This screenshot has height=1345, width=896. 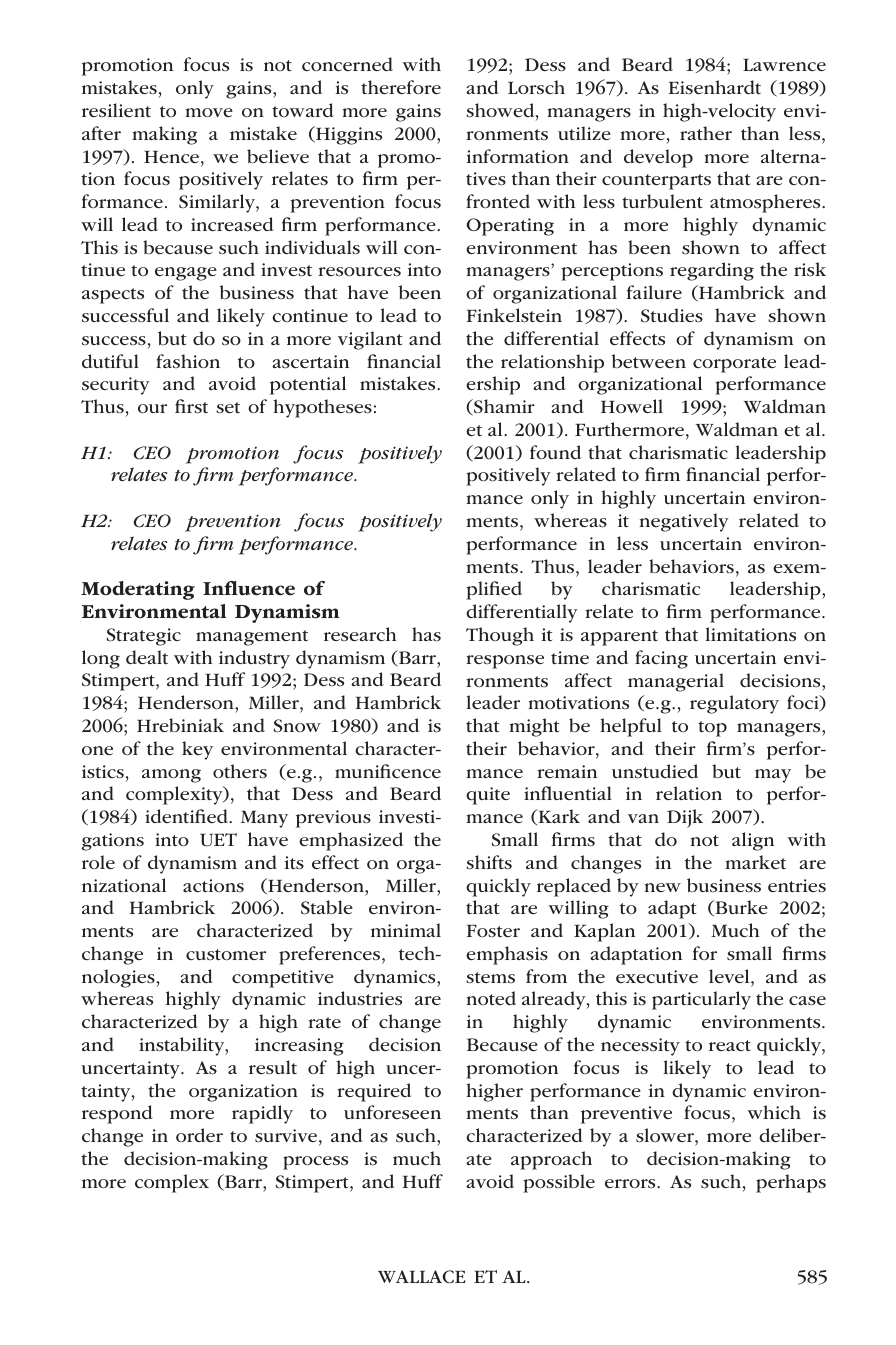 I want to click on WALLACE, so click(x=422, y=1277).
